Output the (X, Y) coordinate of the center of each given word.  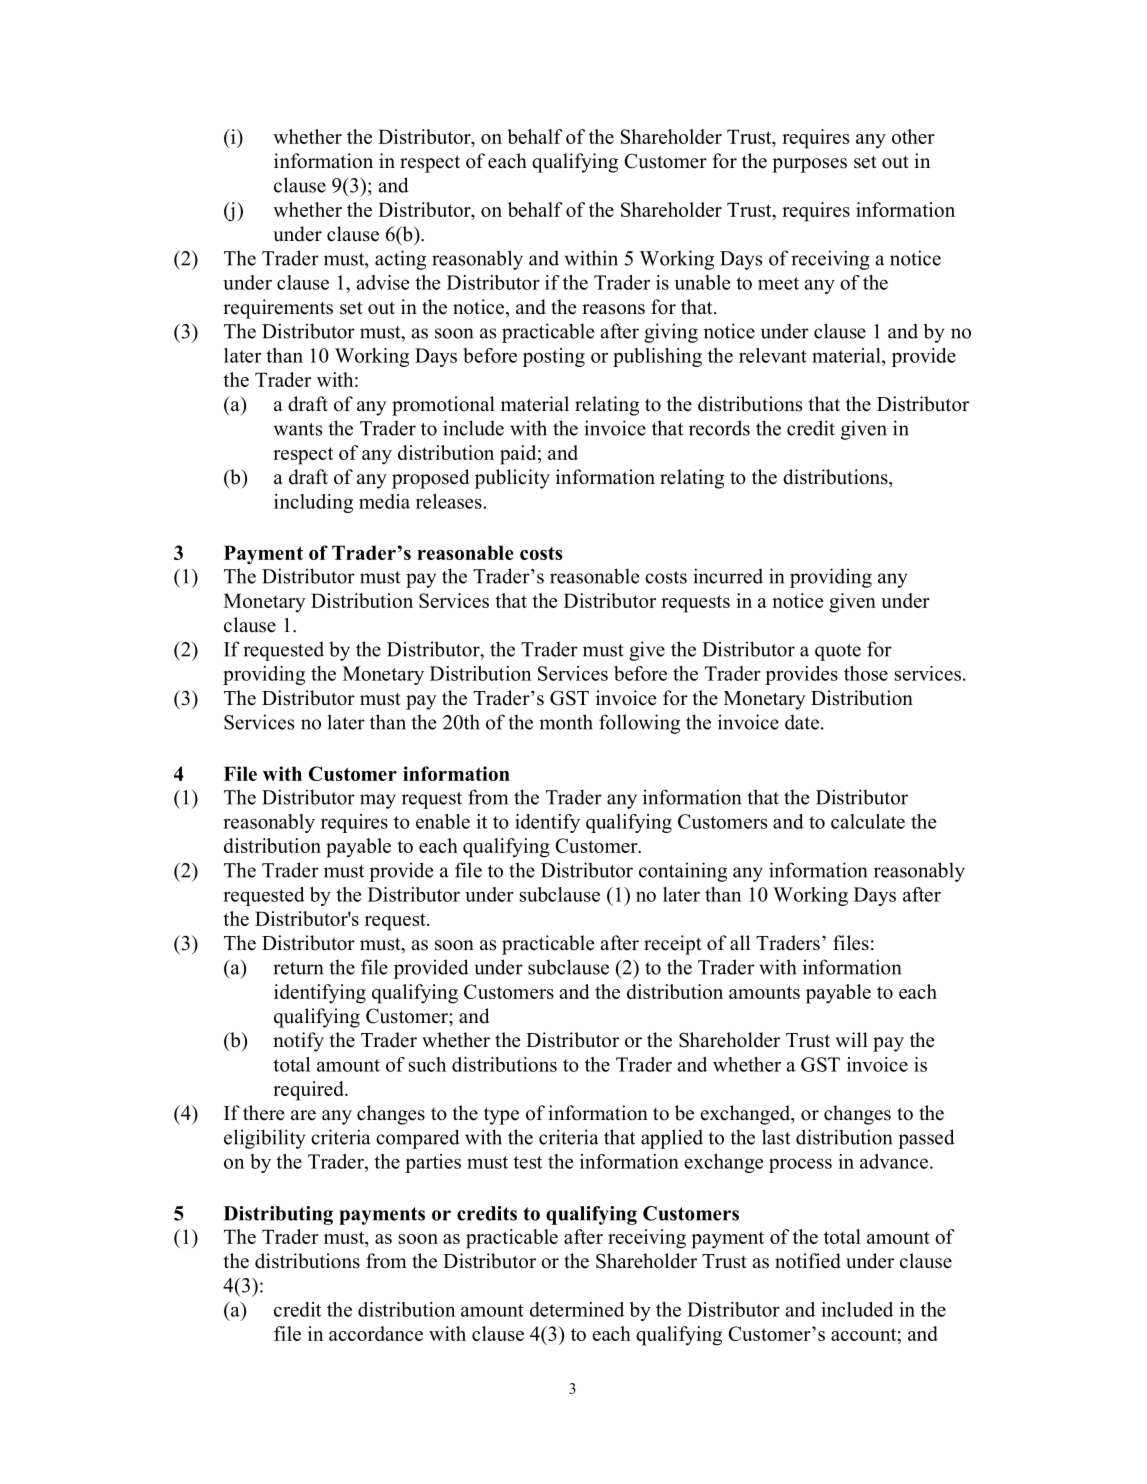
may (378, 801)
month (566, 722)
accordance (376, 1333)
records (719, 428)
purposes (809, 165)
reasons (613, 309)
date (802, 722)
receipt (673, 945)
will (851, 1039)
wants (298, 429)
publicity (512, 479)
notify (298, 1042)
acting (400, 260)
